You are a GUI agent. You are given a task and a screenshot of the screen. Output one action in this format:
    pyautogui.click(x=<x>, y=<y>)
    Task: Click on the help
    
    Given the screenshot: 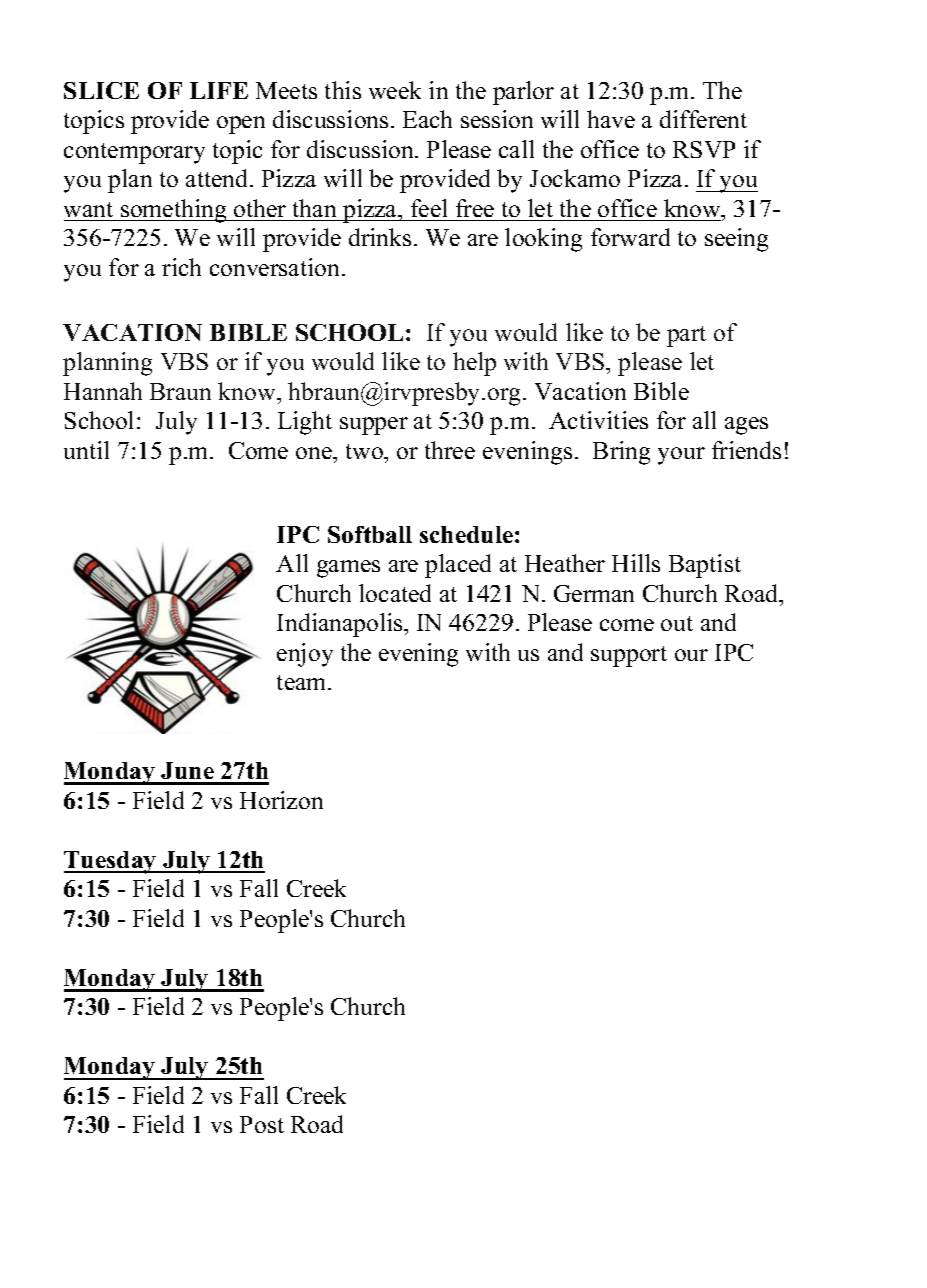 What is the action you would take?
    pyautogui.click(x=474, y=364)
